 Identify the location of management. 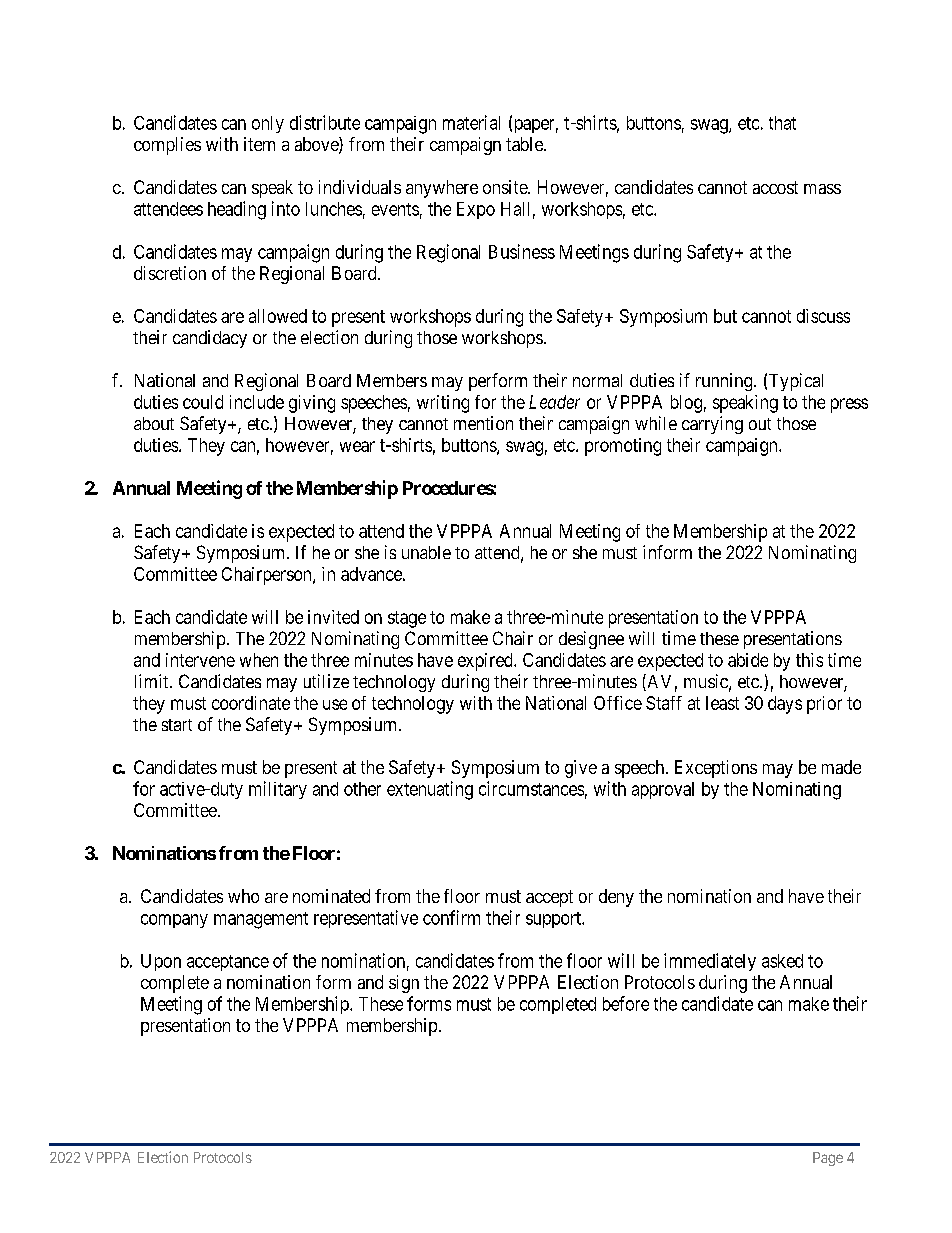
(261, 920).
